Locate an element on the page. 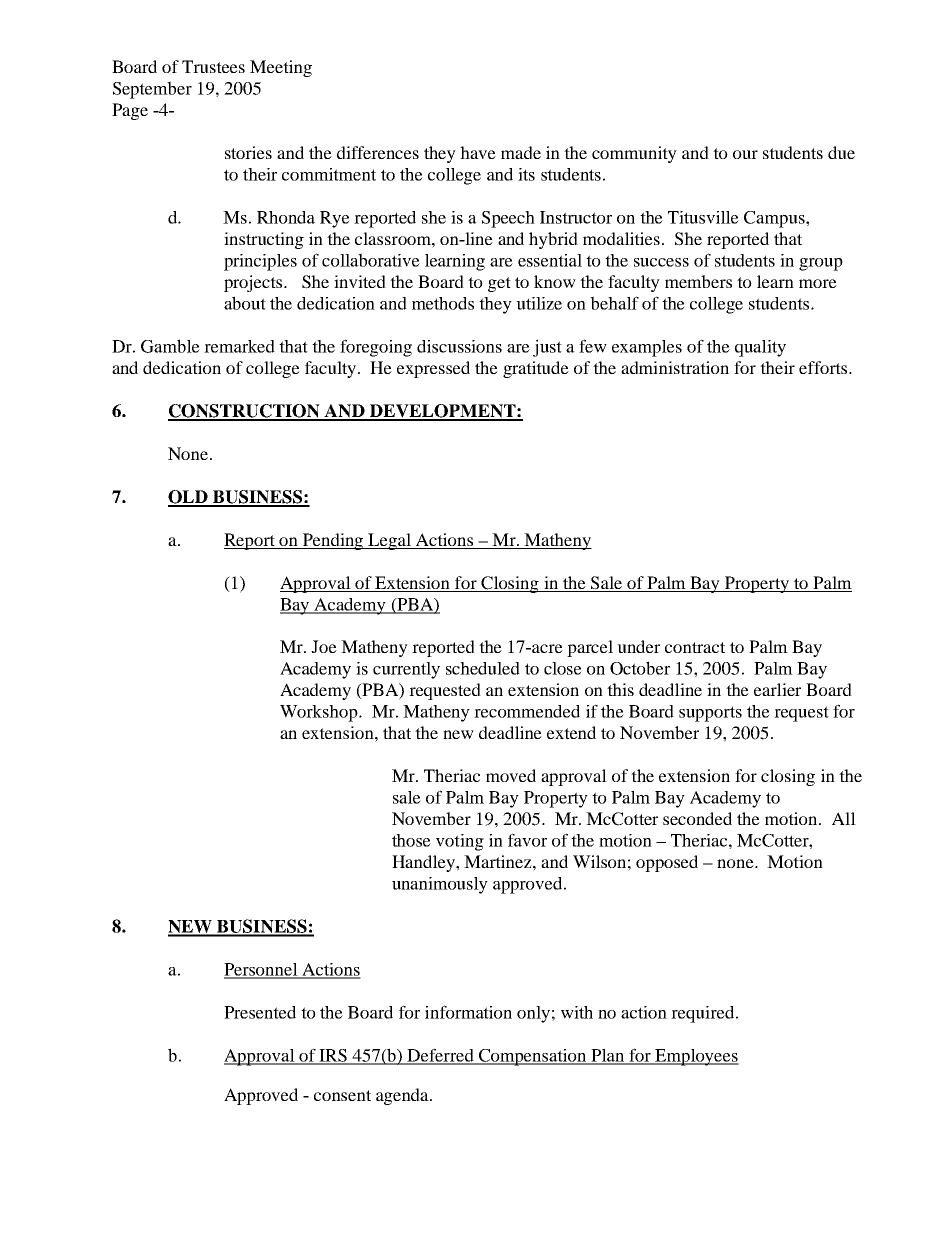  have is located at coordinates (478, 152).
